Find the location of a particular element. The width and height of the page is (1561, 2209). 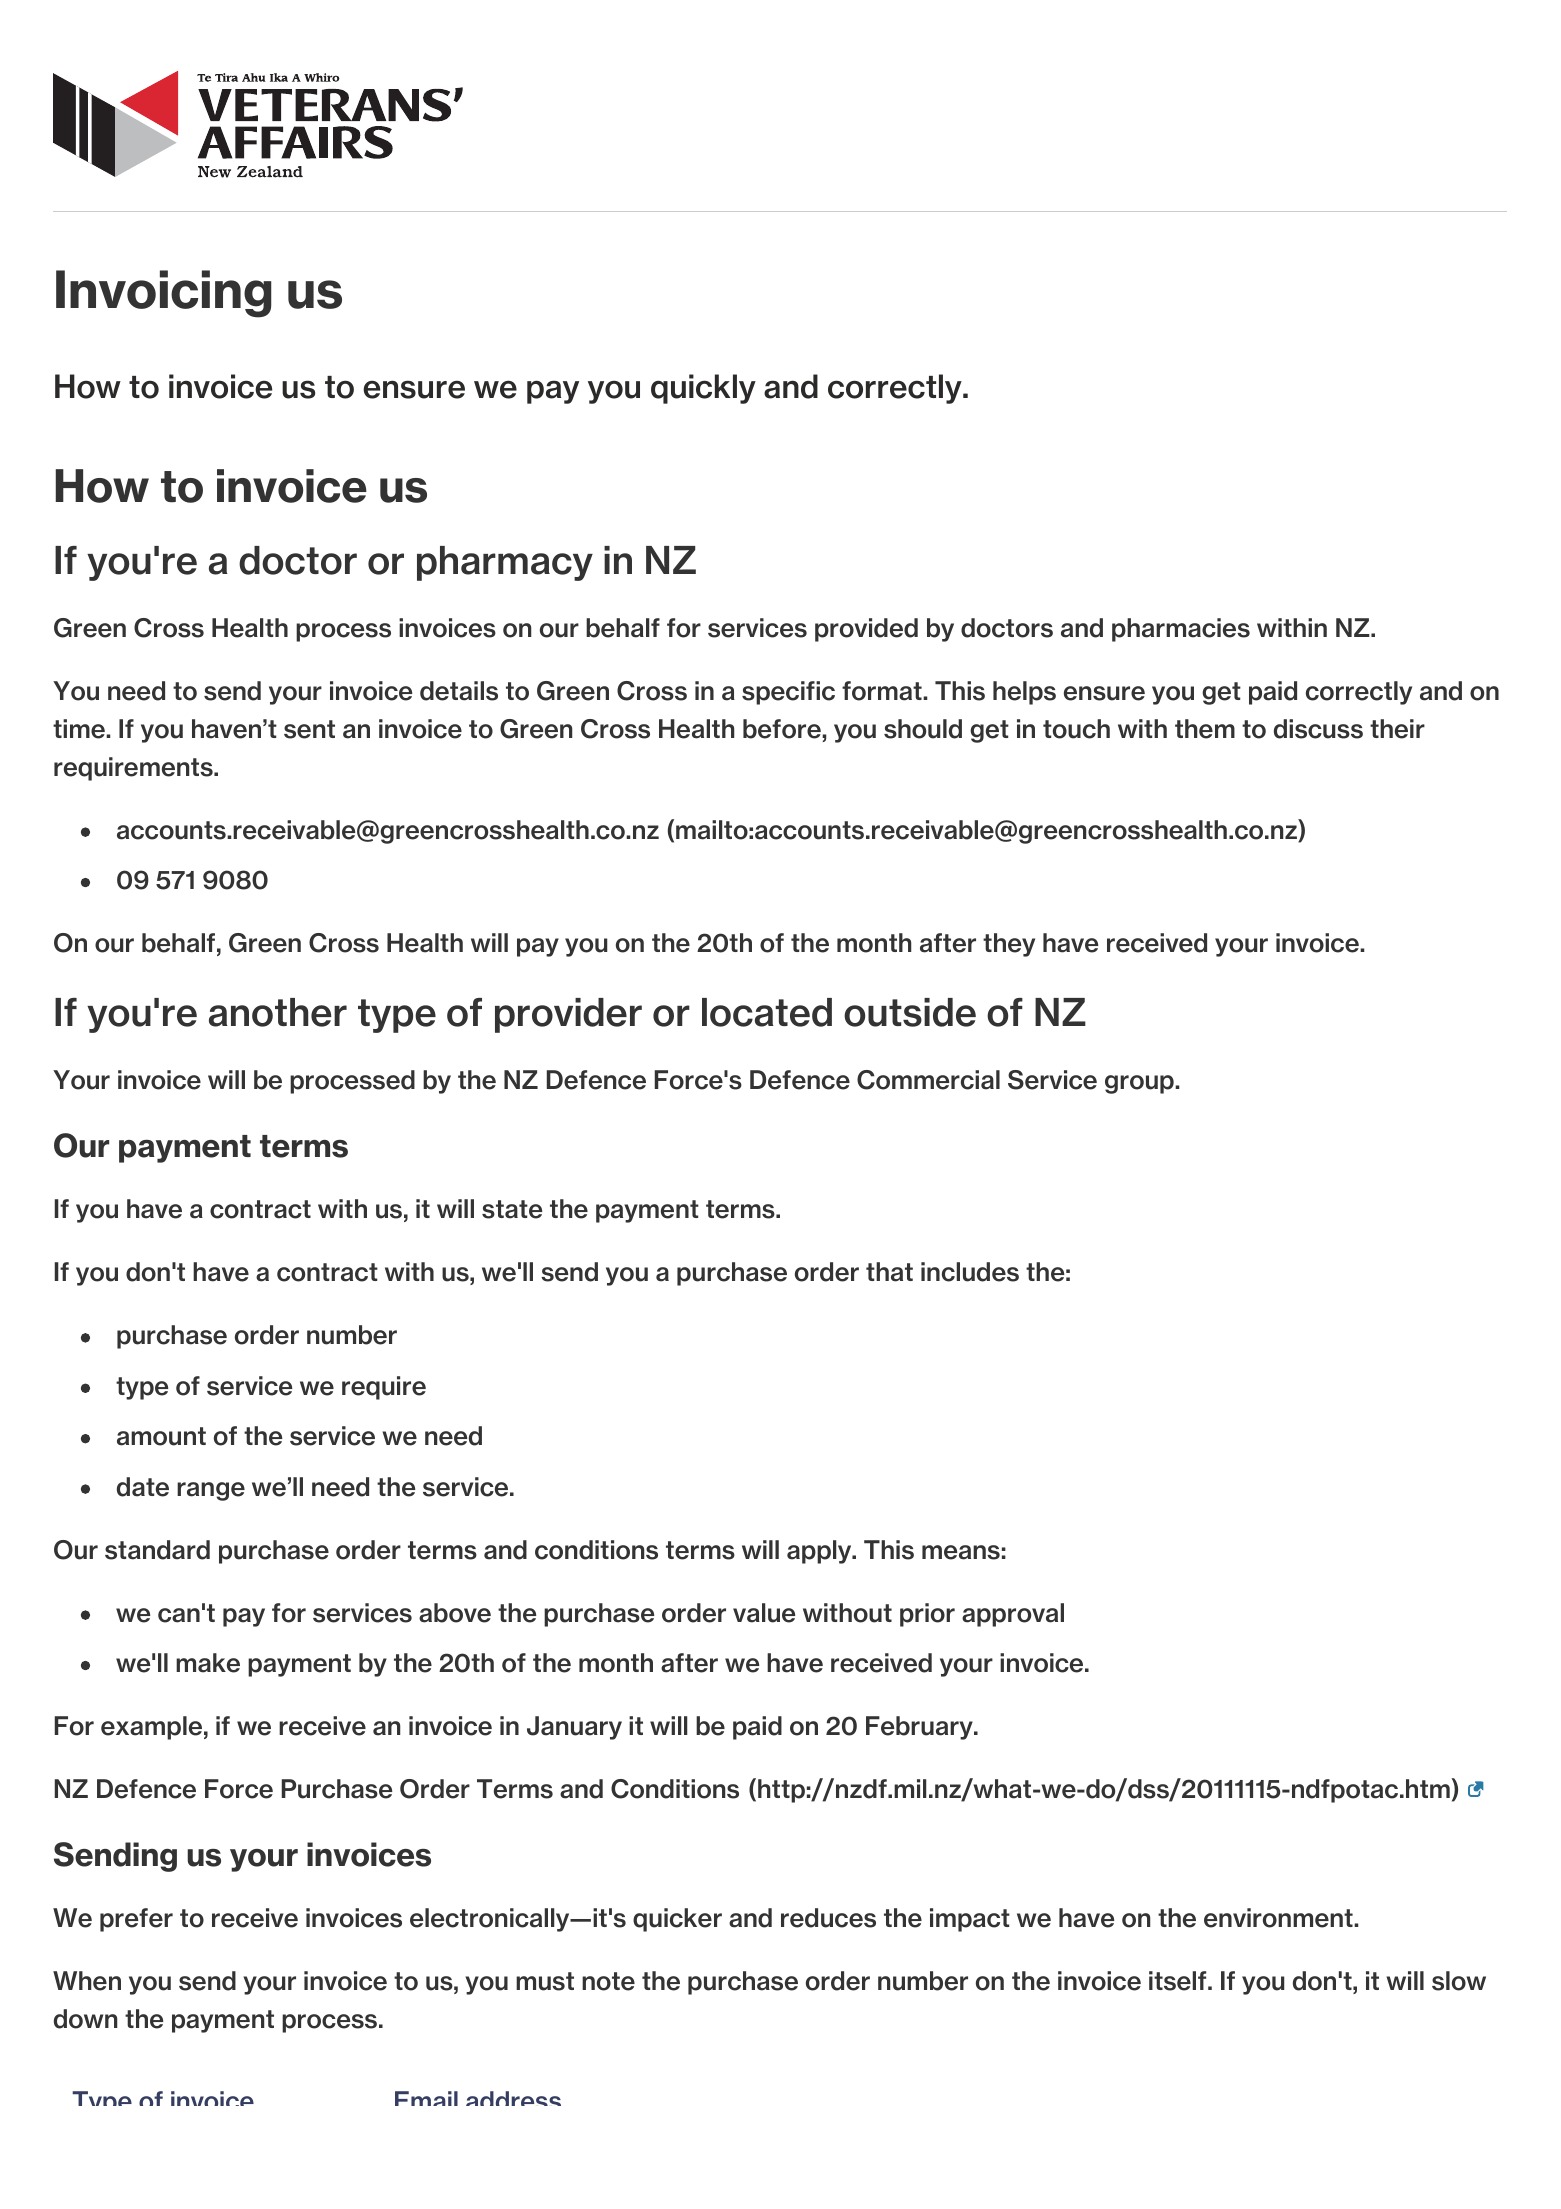

make is located at coordinates (208, 1663).
